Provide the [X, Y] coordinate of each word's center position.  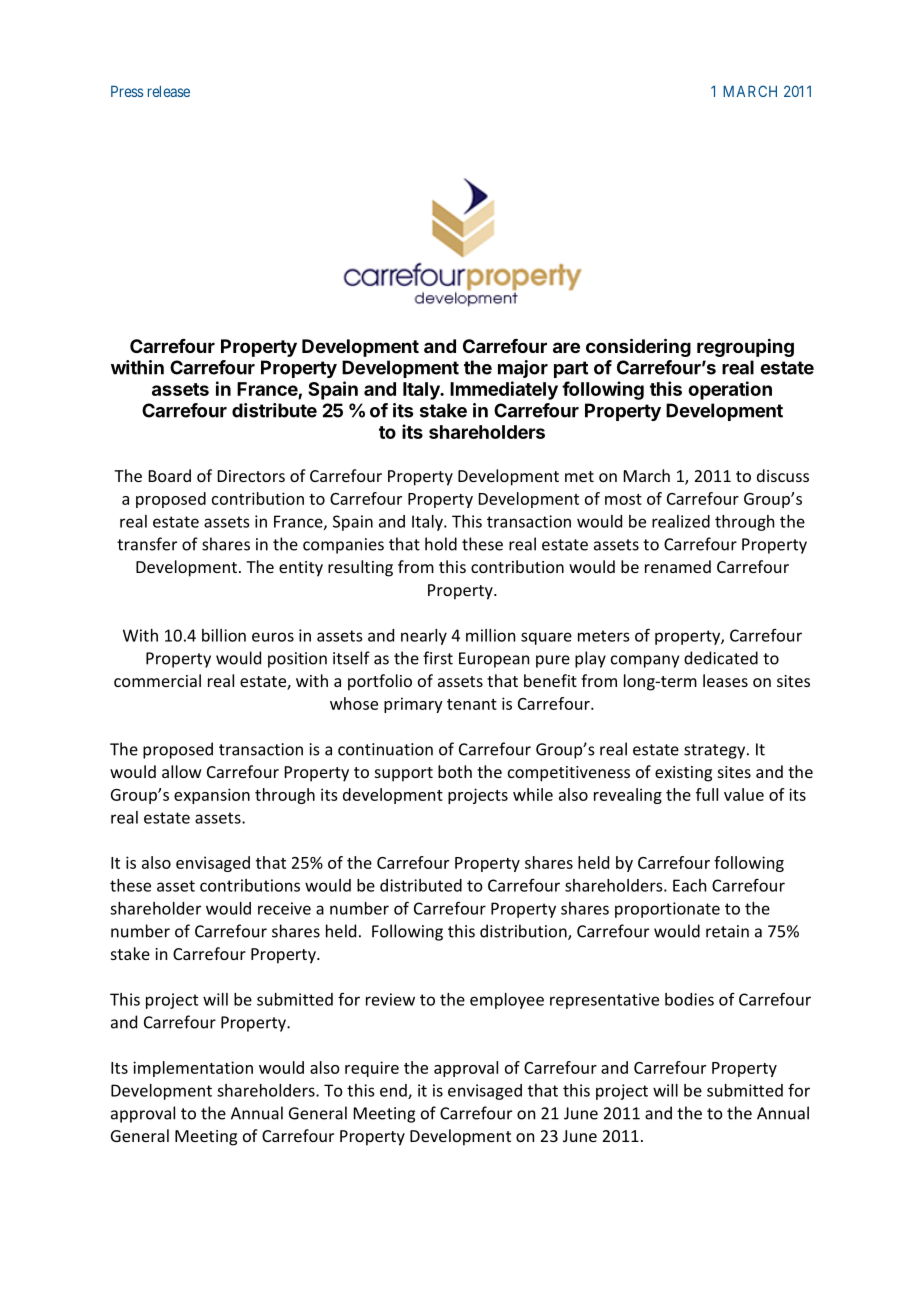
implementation [193, 1069]
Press [127, 91]
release [169, 91]
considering [638, 347]
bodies [689, 999]
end [394, 1091]
